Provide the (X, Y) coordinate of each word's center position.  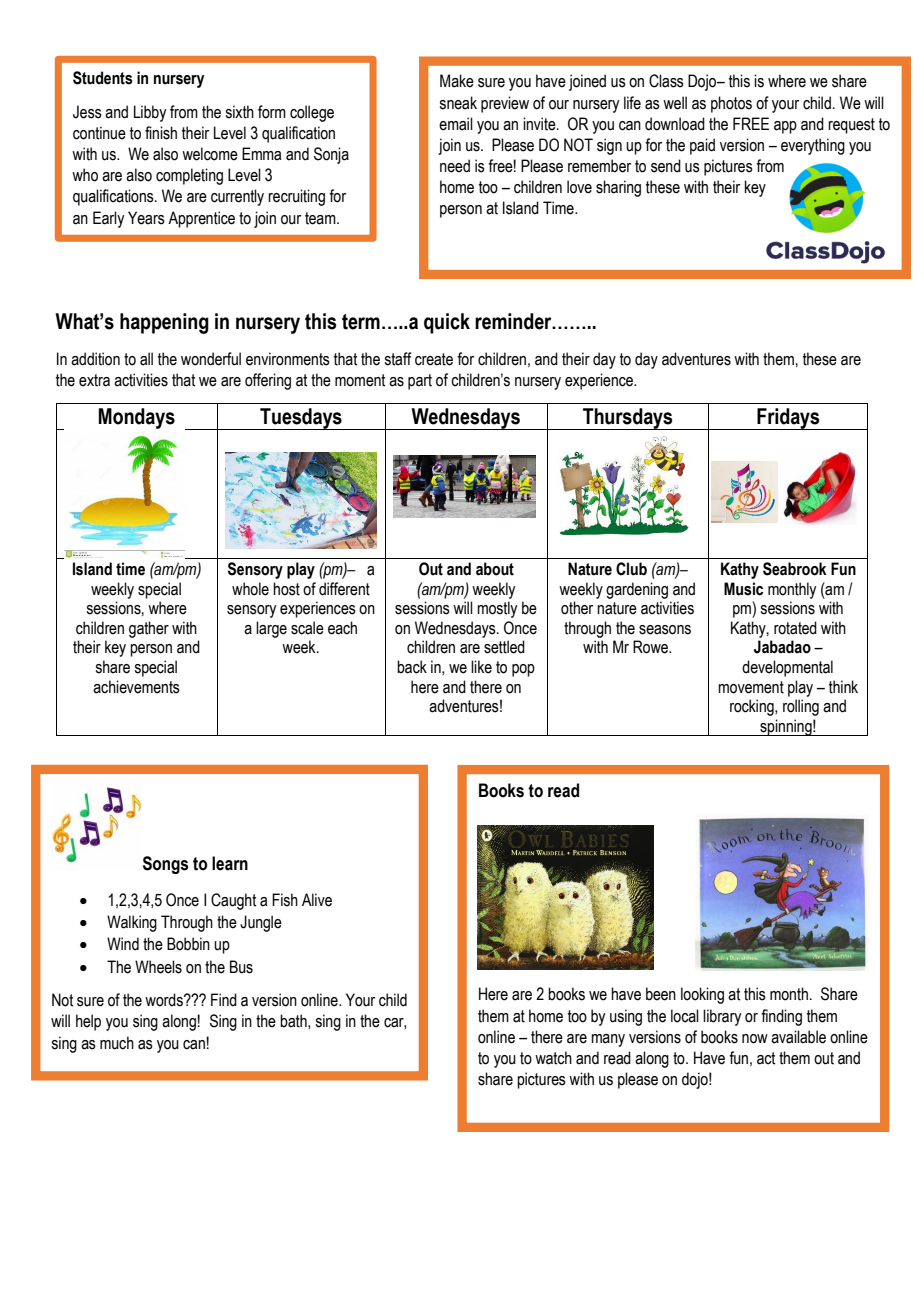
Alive (317, 900)
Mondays (137, 418)
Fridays (788, 419)
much (117, 1043)
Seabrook (795, 569)
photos (731, 104)
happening (164, 323)
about (495, 569)
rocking (753, 707)
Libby (150, 113)
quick (447, 323)
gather (149, 629)
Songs (165, 865)
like (481, 667)
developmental (787, 668)
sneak (458, 103)
